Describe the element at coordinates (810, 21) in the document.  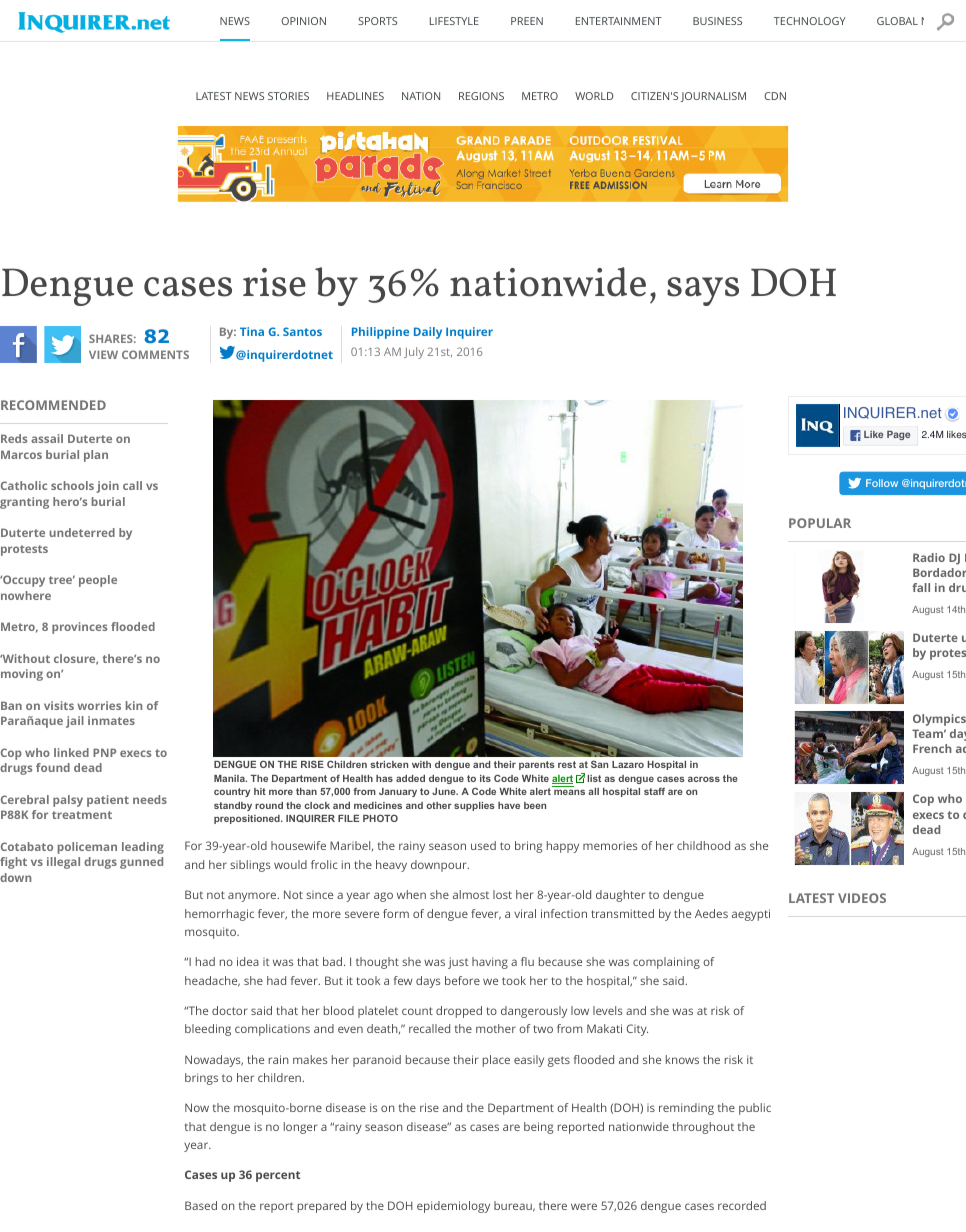
I see `TECHNOLOGY` at that location.
